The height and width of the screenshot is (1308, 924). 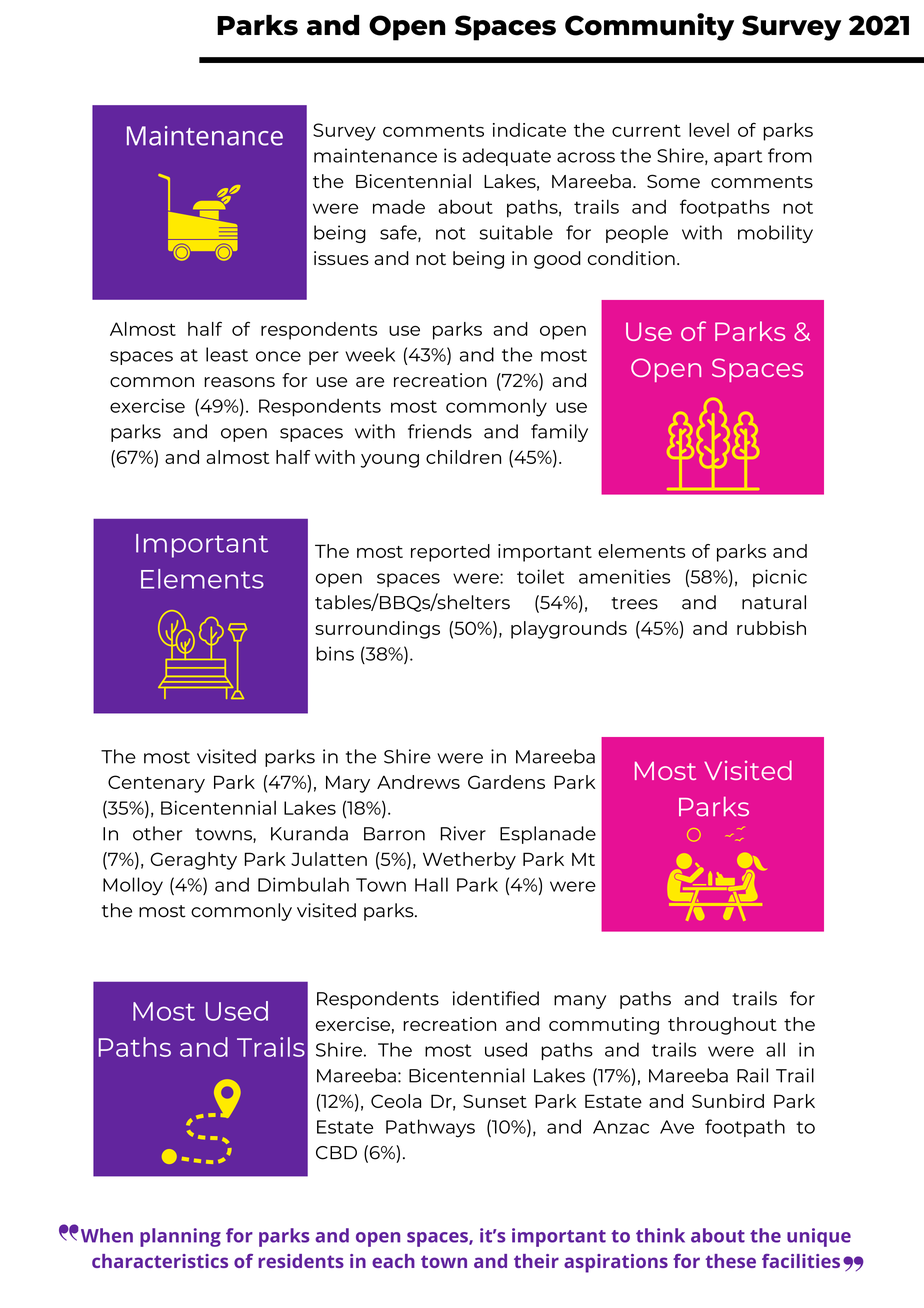 I want to click on playgrounds, so click(x=569, y=630).
